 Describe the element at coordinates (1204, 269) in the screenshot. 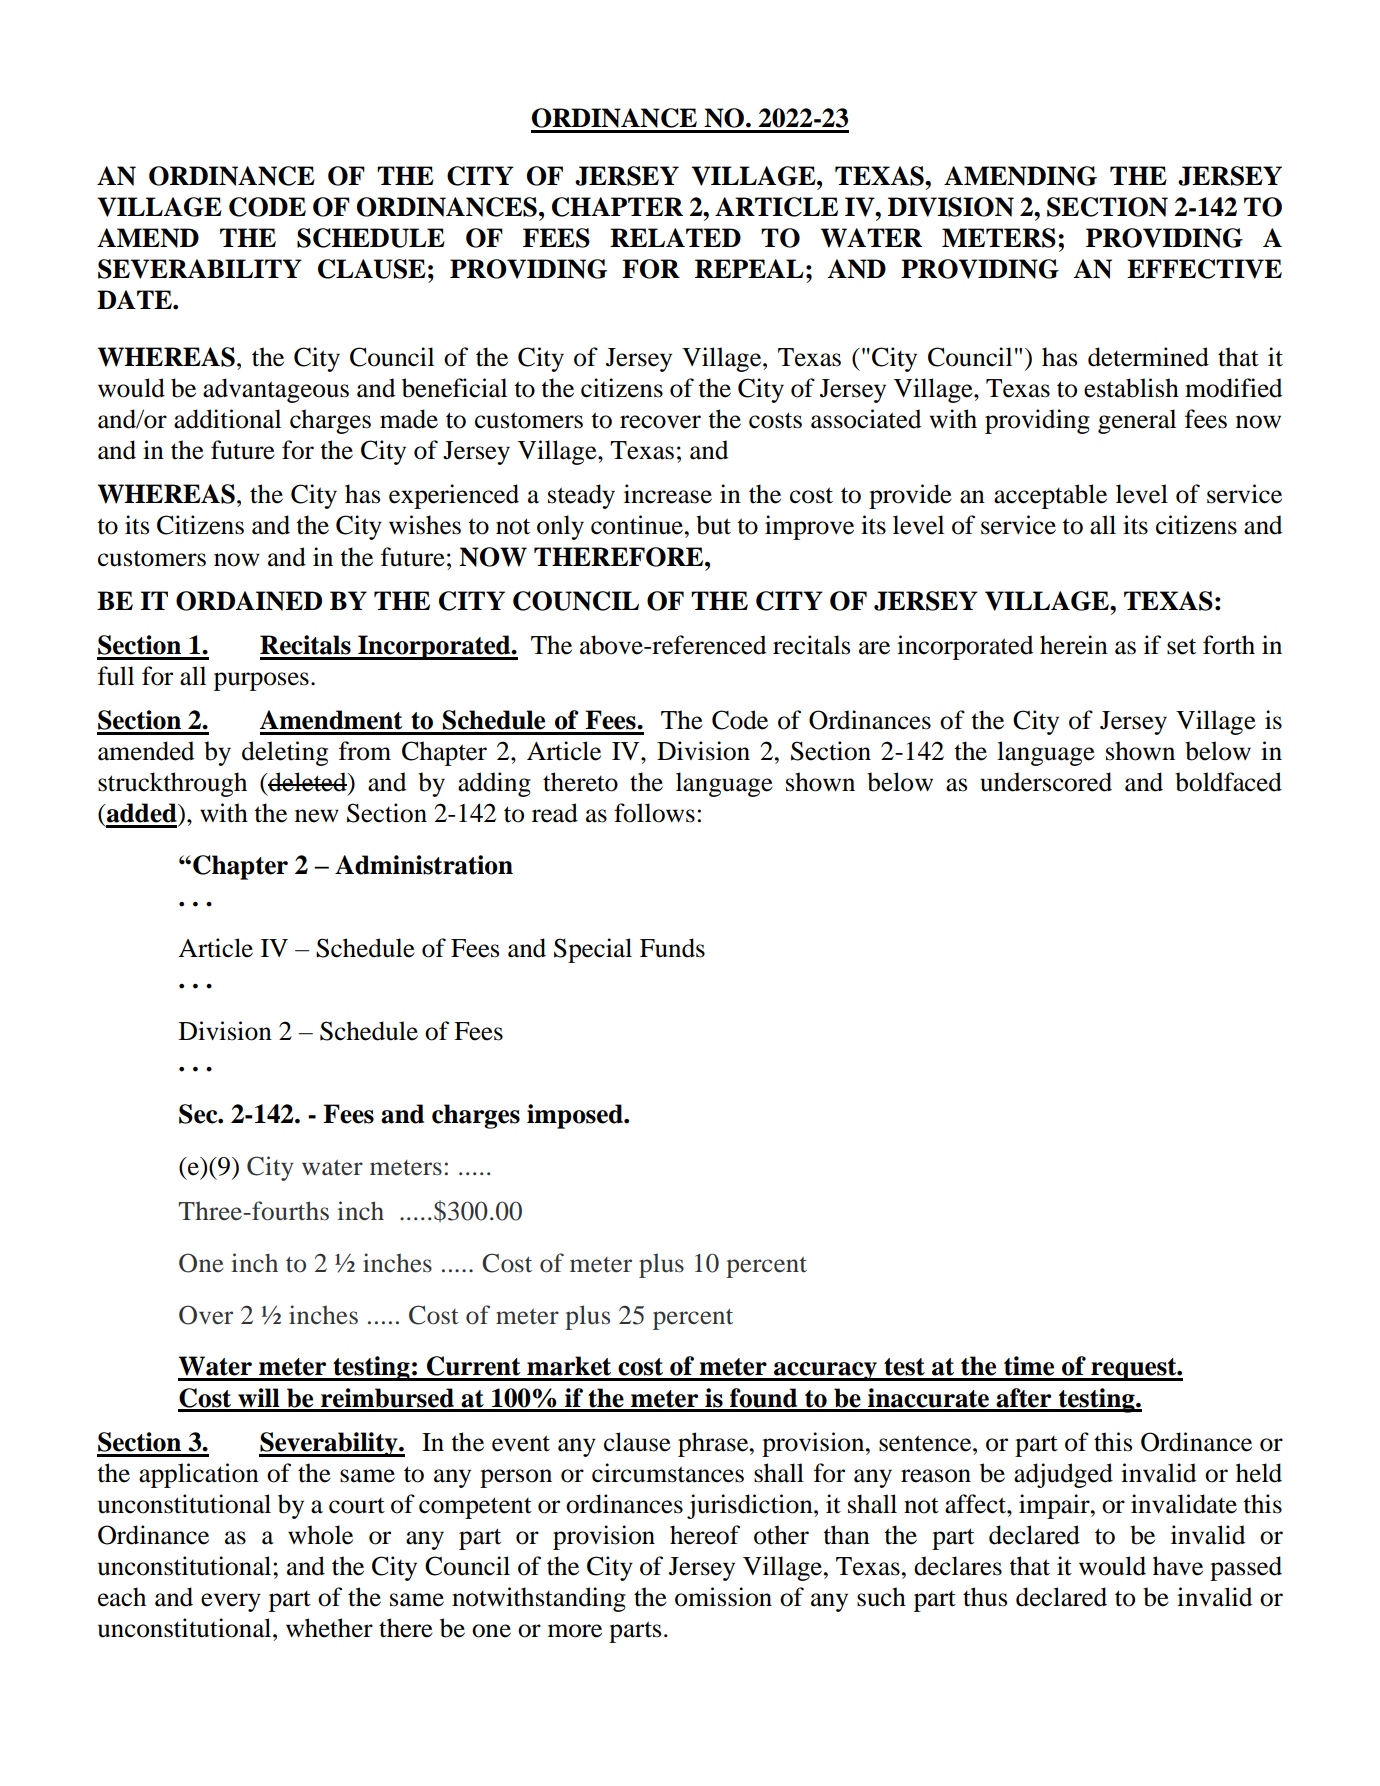

I see `EFFECTIVE` at that location.
